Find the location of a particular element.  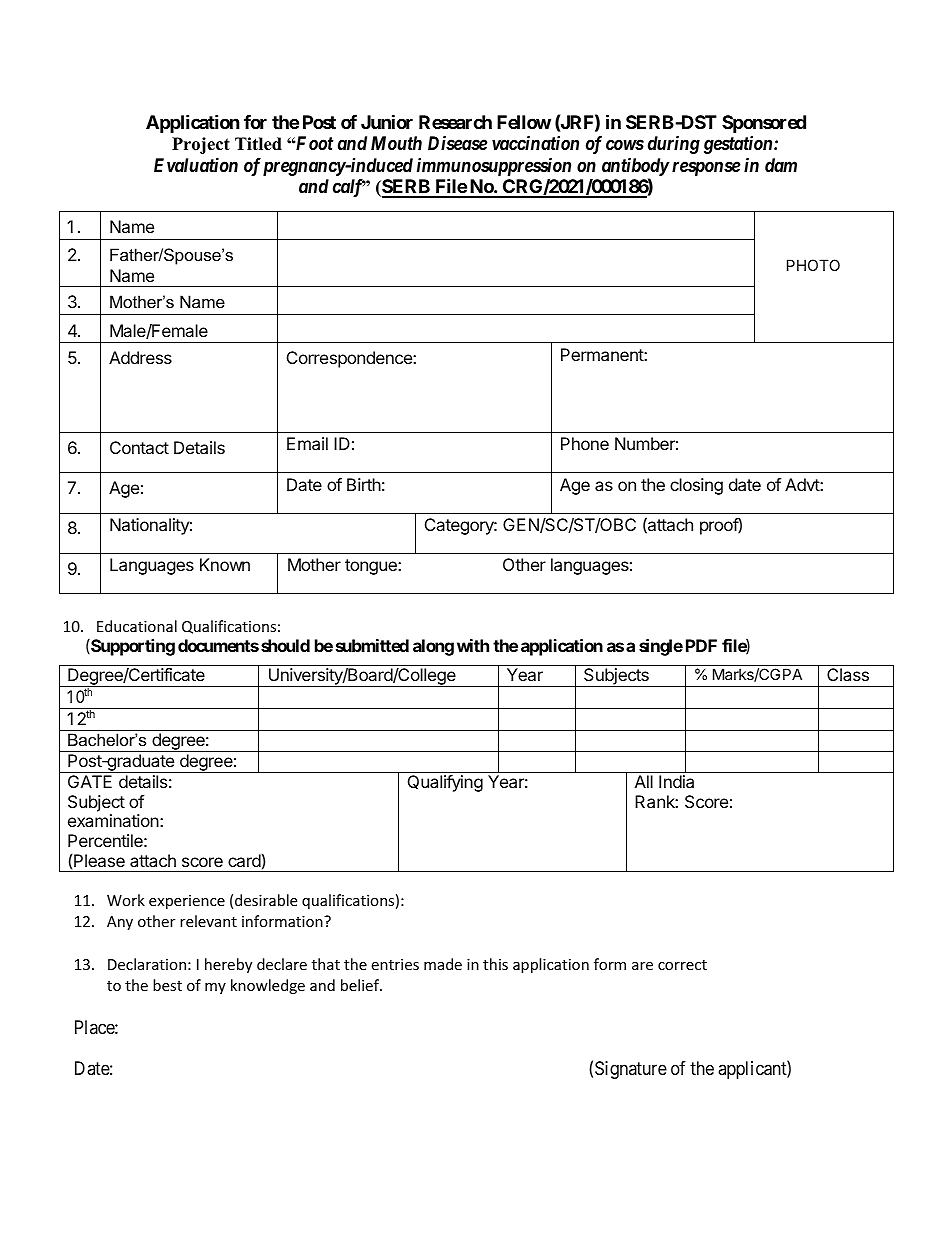

gestation is located at coordinates (739, 145).
